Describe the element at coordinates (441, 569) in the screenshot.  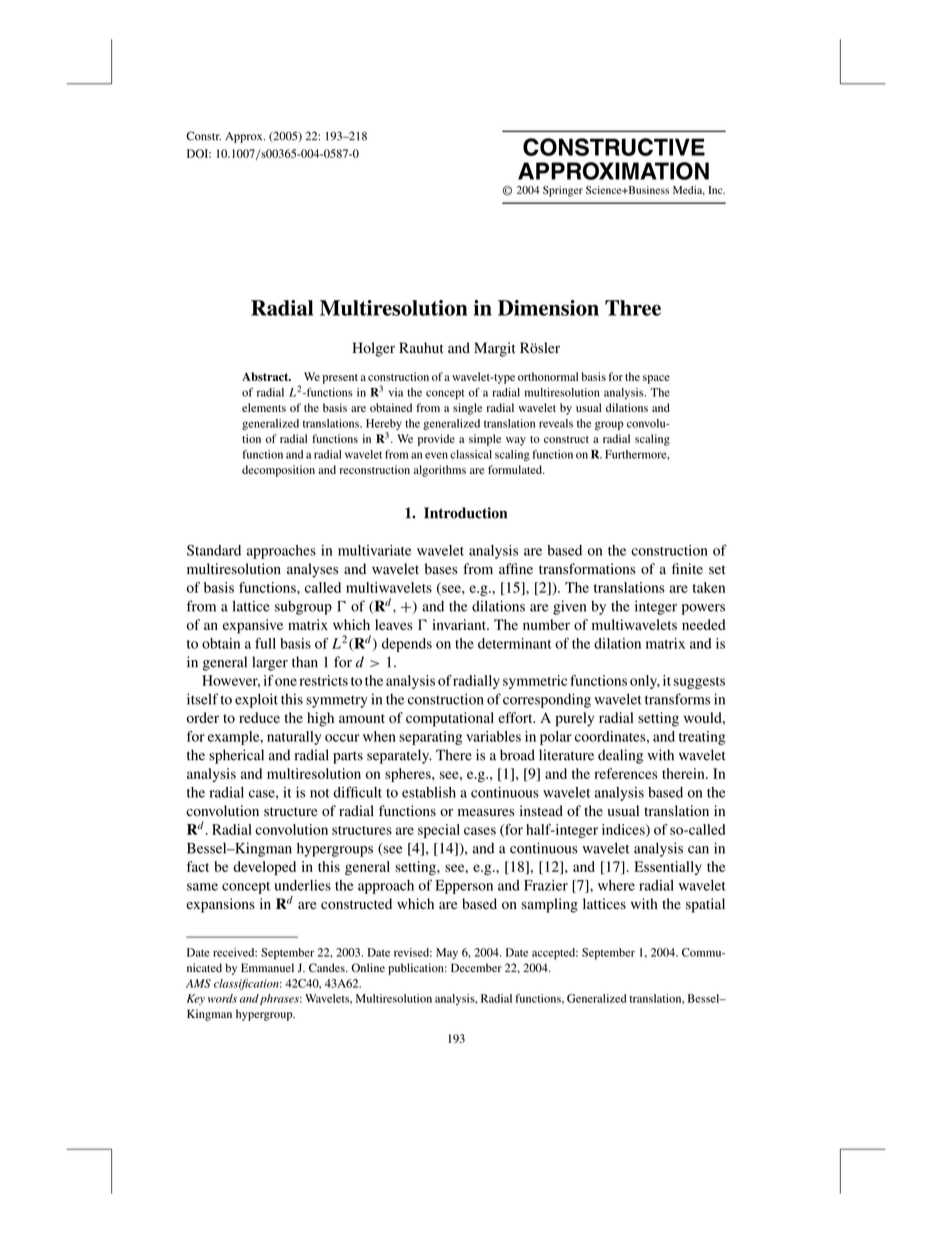
I see `bases` at that location.
